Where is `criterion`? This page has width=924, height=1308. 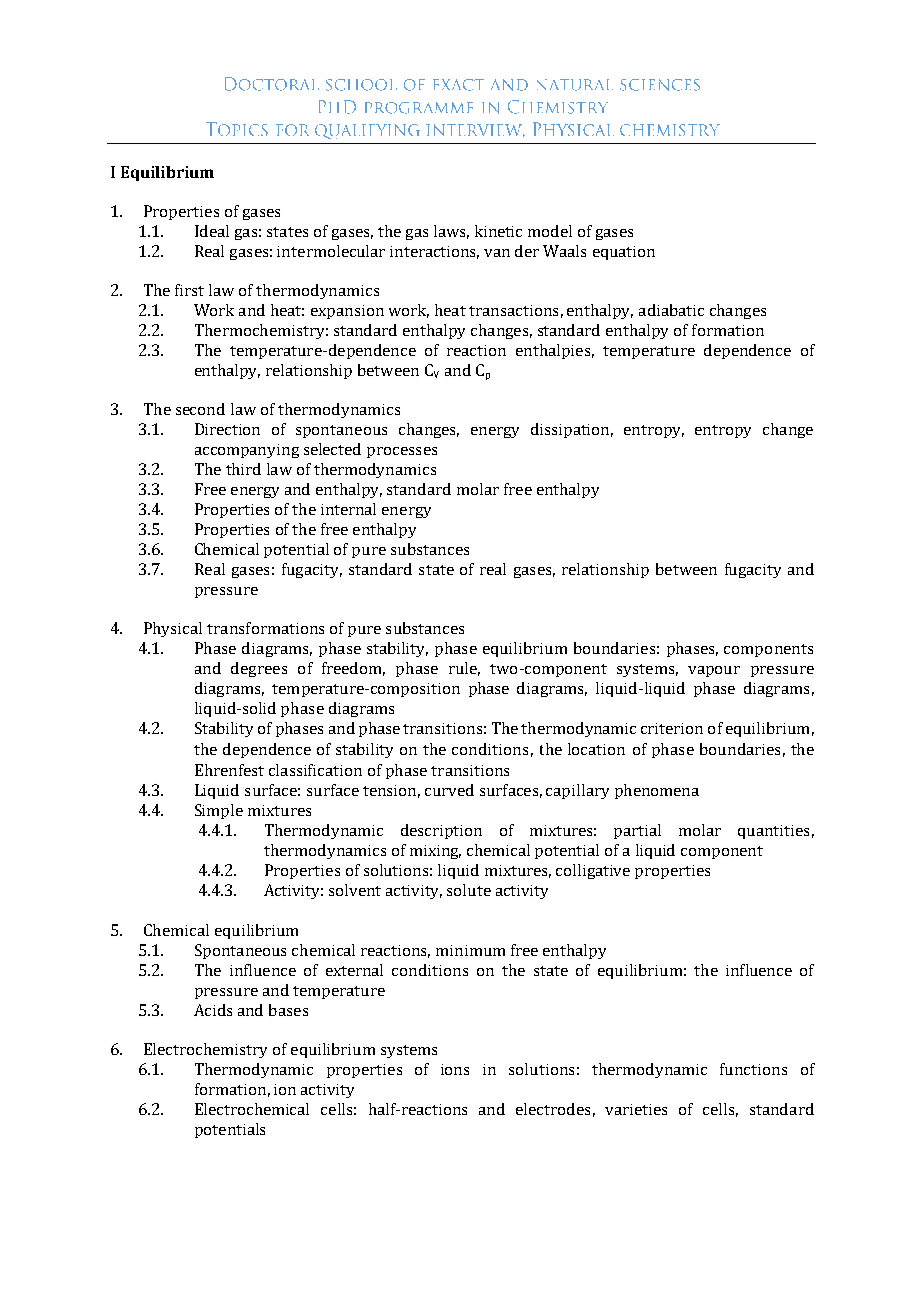 criterion is located at coordinates (672, 728).
